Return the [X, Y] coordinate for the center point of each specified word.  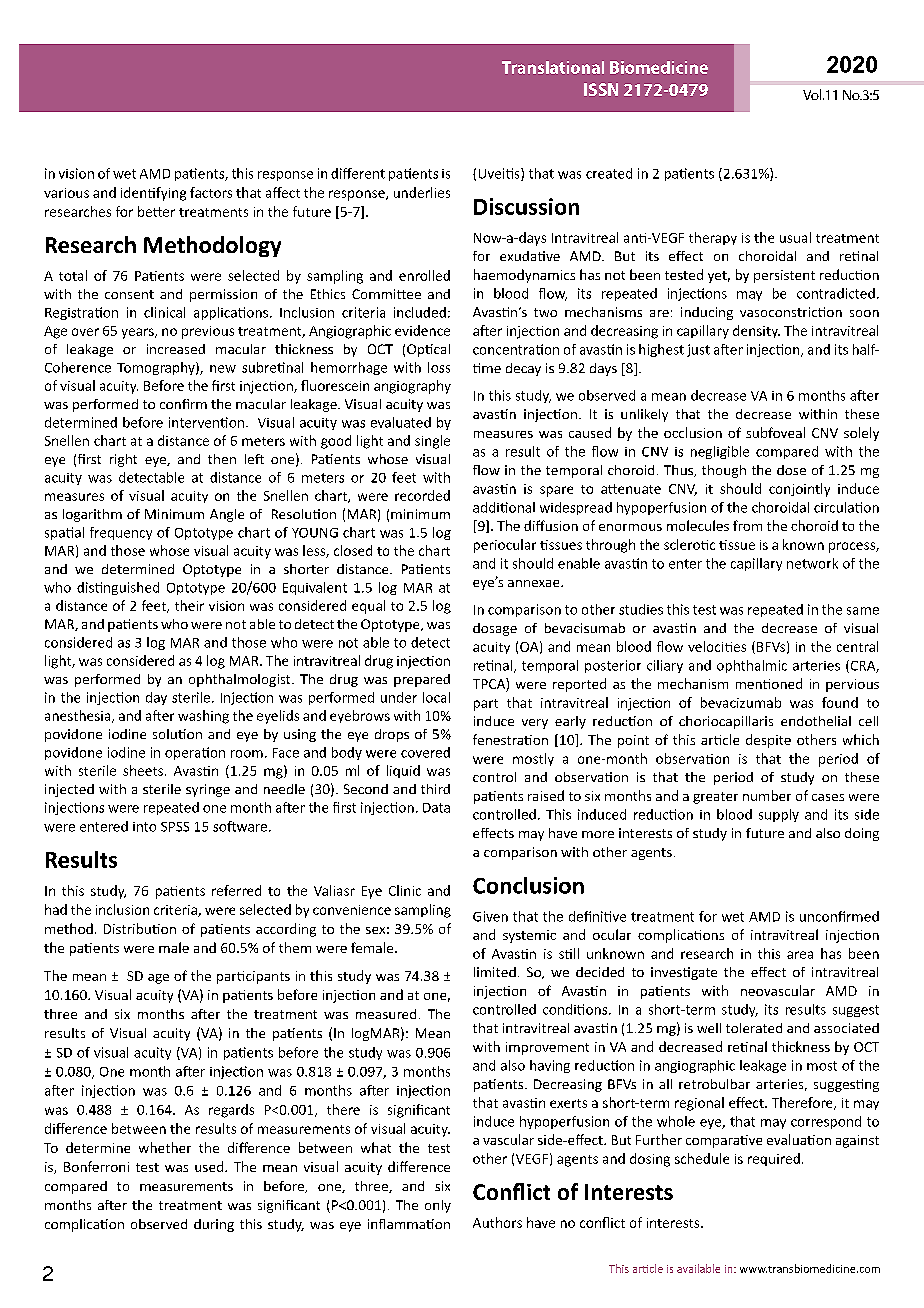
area [800, 955]
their [189, 605]
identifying [153, 194]
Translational [553, 67]
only [438, 1206]
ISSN [601, 89]
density [756, 331]
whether [165, 1147]
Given [490, 916]
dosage [495, 629]
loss [439, 367]
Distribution [140, 928]
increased [176, 349]
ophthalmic [752, 666]
